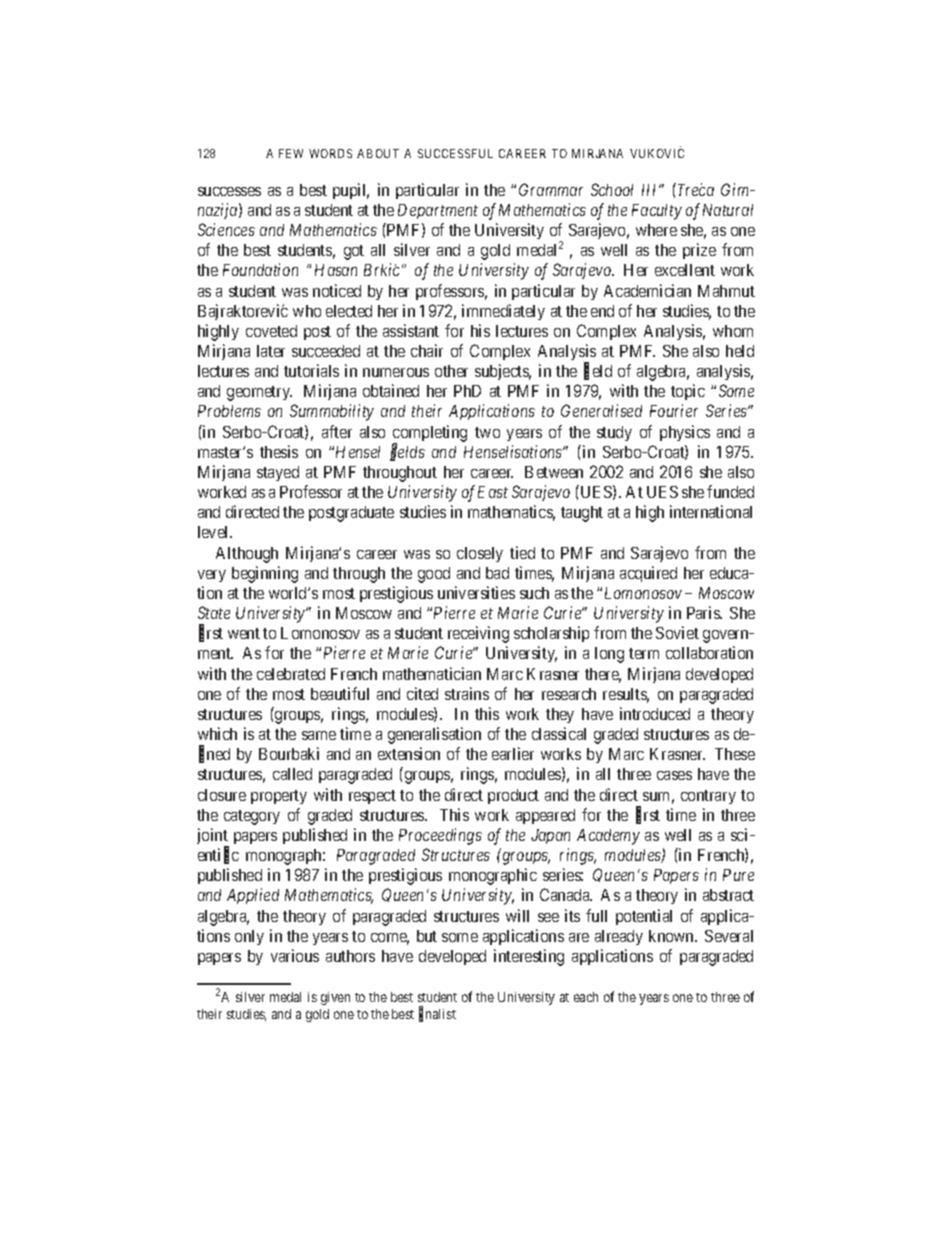 The width and height of the screenshot is (952, 1233). I want to click on acquired, so click(648, 574).
